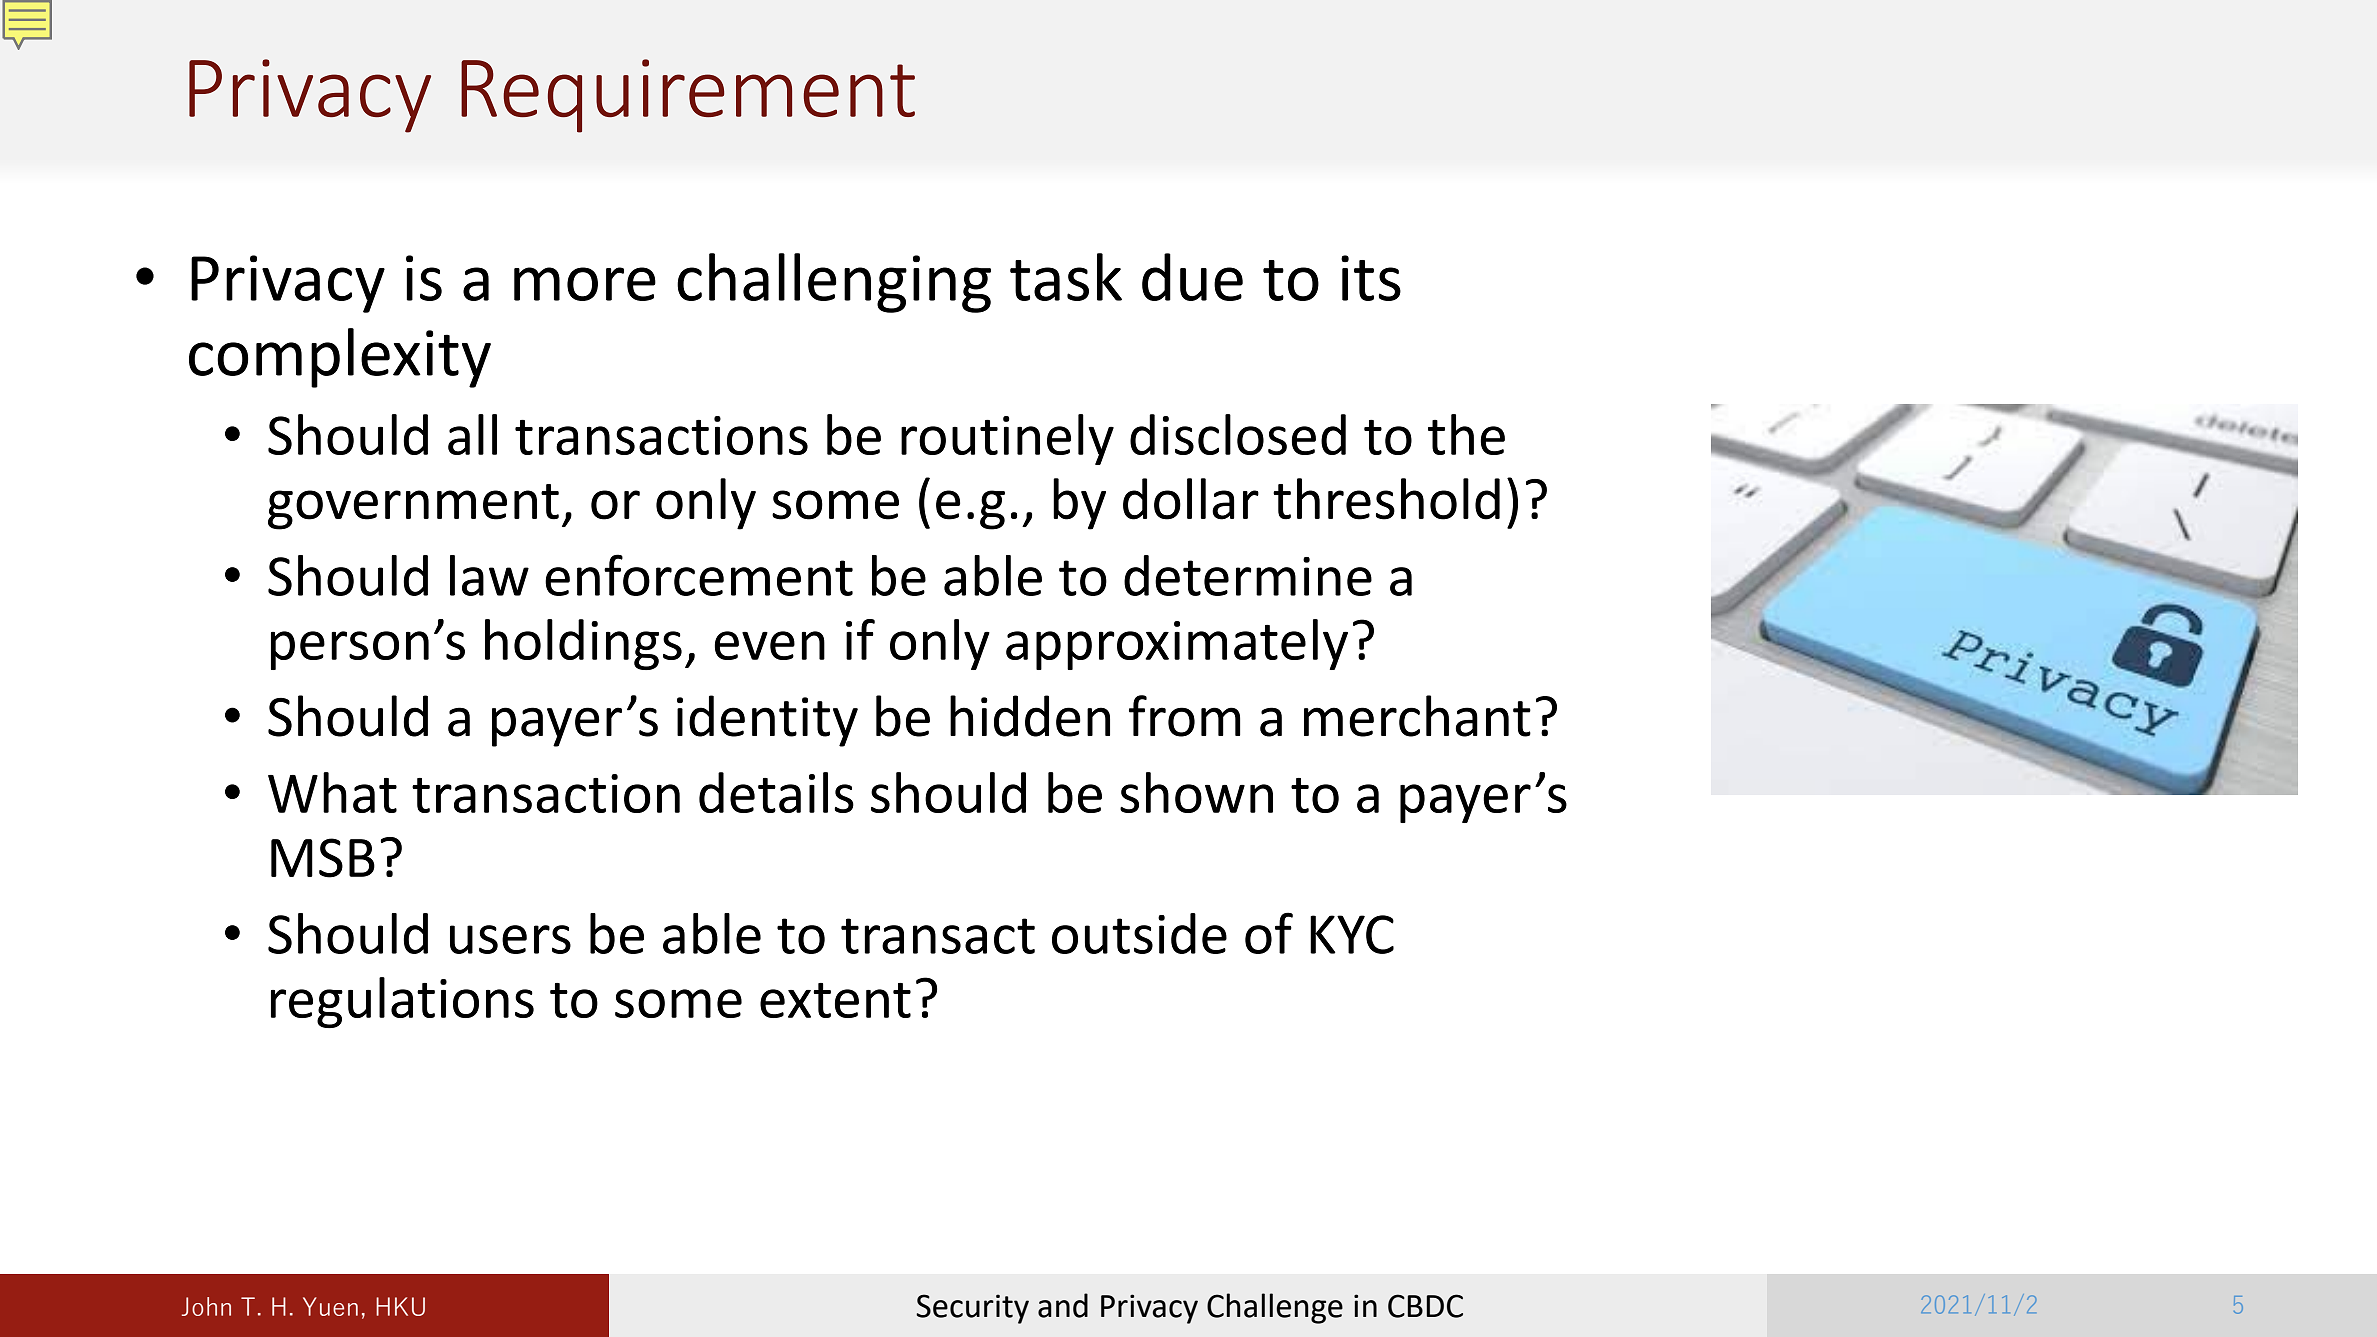 This screenshot has width=2377, height=1337. I want to click on its, so click(1371, 278).
